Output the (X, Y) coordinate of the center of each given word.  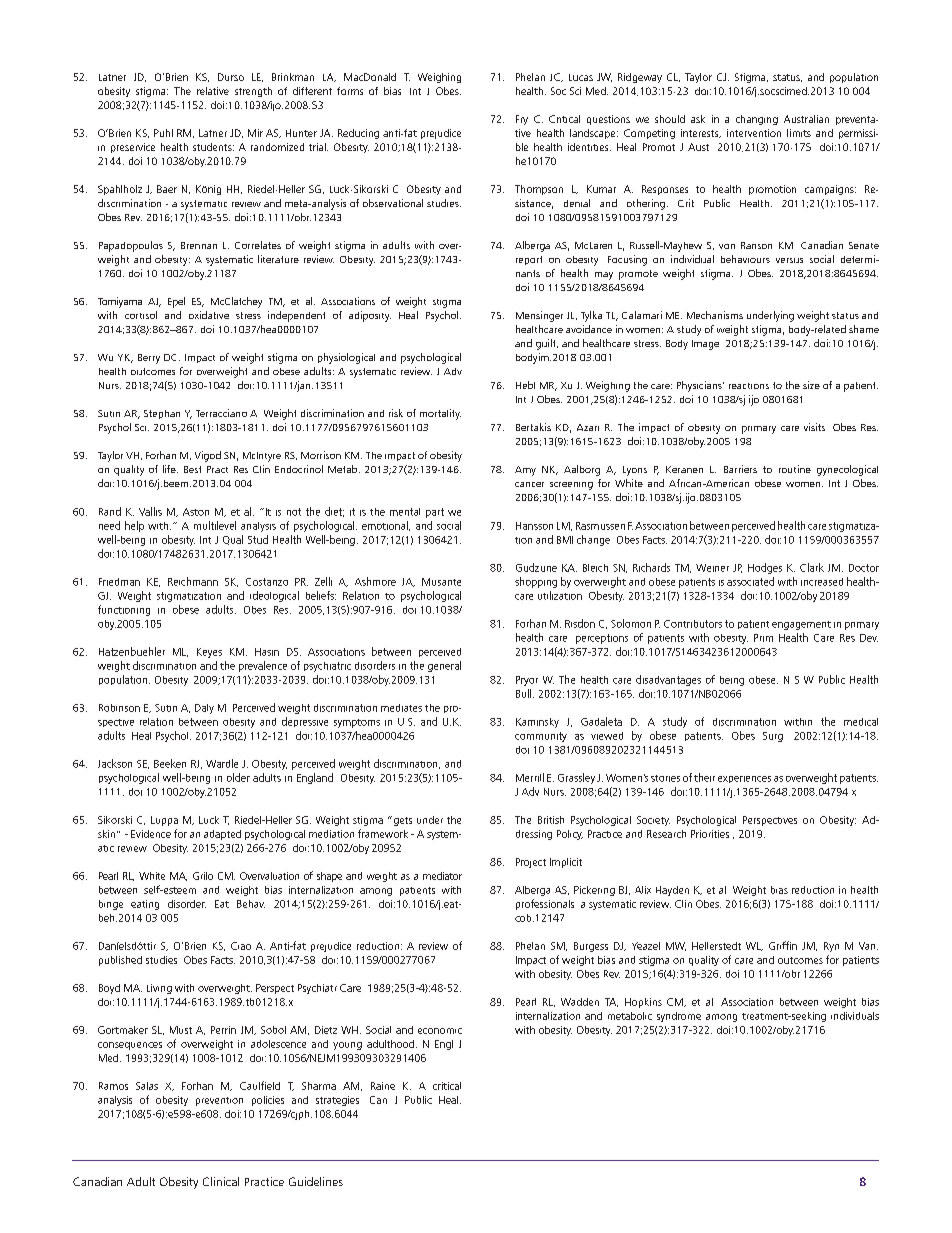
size (811, 385)
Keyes (209, 653)
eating (145, 905)
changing (757, 120)
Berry (149, 359)
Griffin (783, 945)
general (444, 666)
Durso (231, 77)
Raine (383, 1086)
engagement (801, 625)
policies (268, 1101)
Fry (522, 120)
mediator (442, 876)
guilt (547, 344)
